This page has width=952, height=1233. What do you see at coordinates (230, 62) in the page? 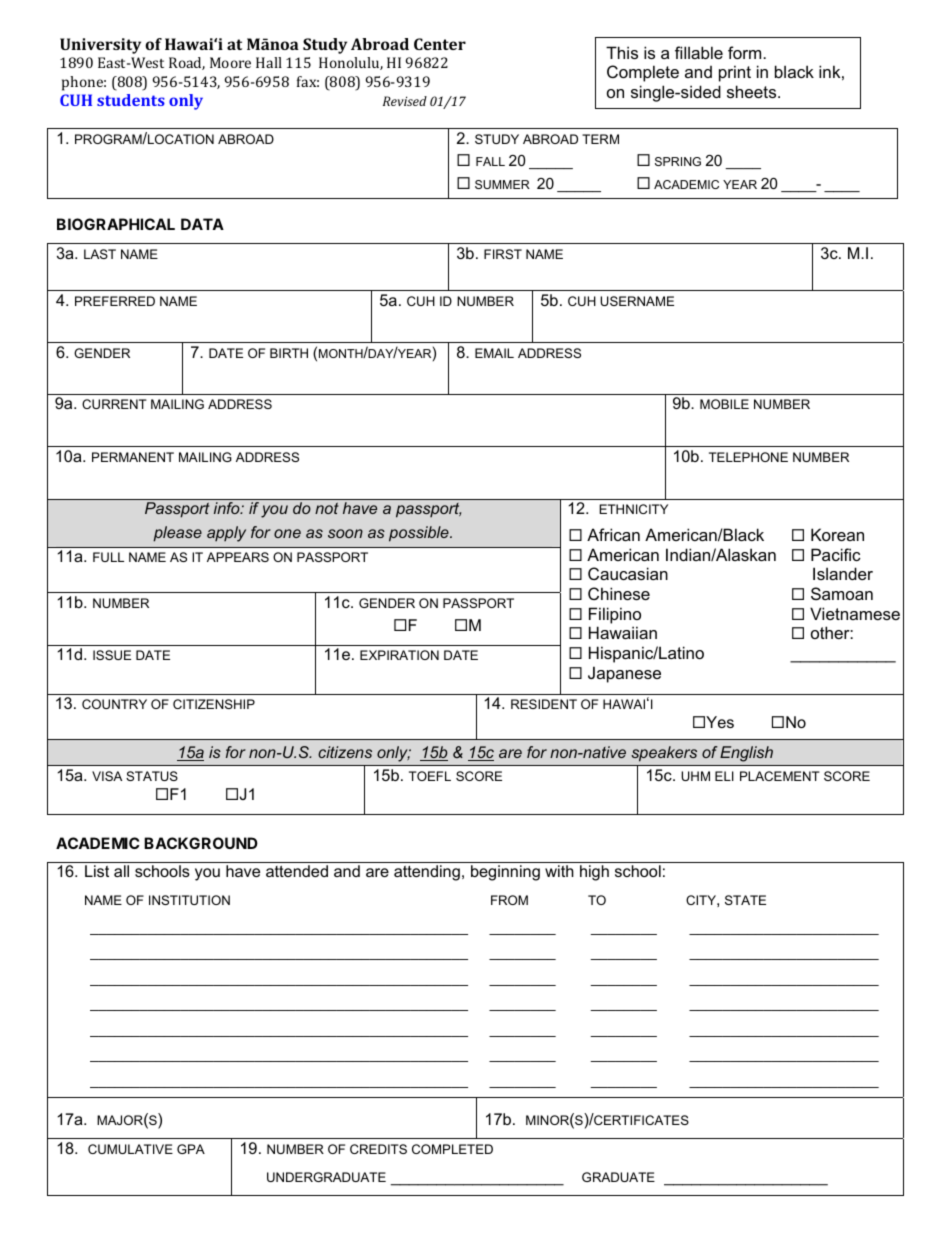
I see `Moore` at bounding box center [230, 62].
